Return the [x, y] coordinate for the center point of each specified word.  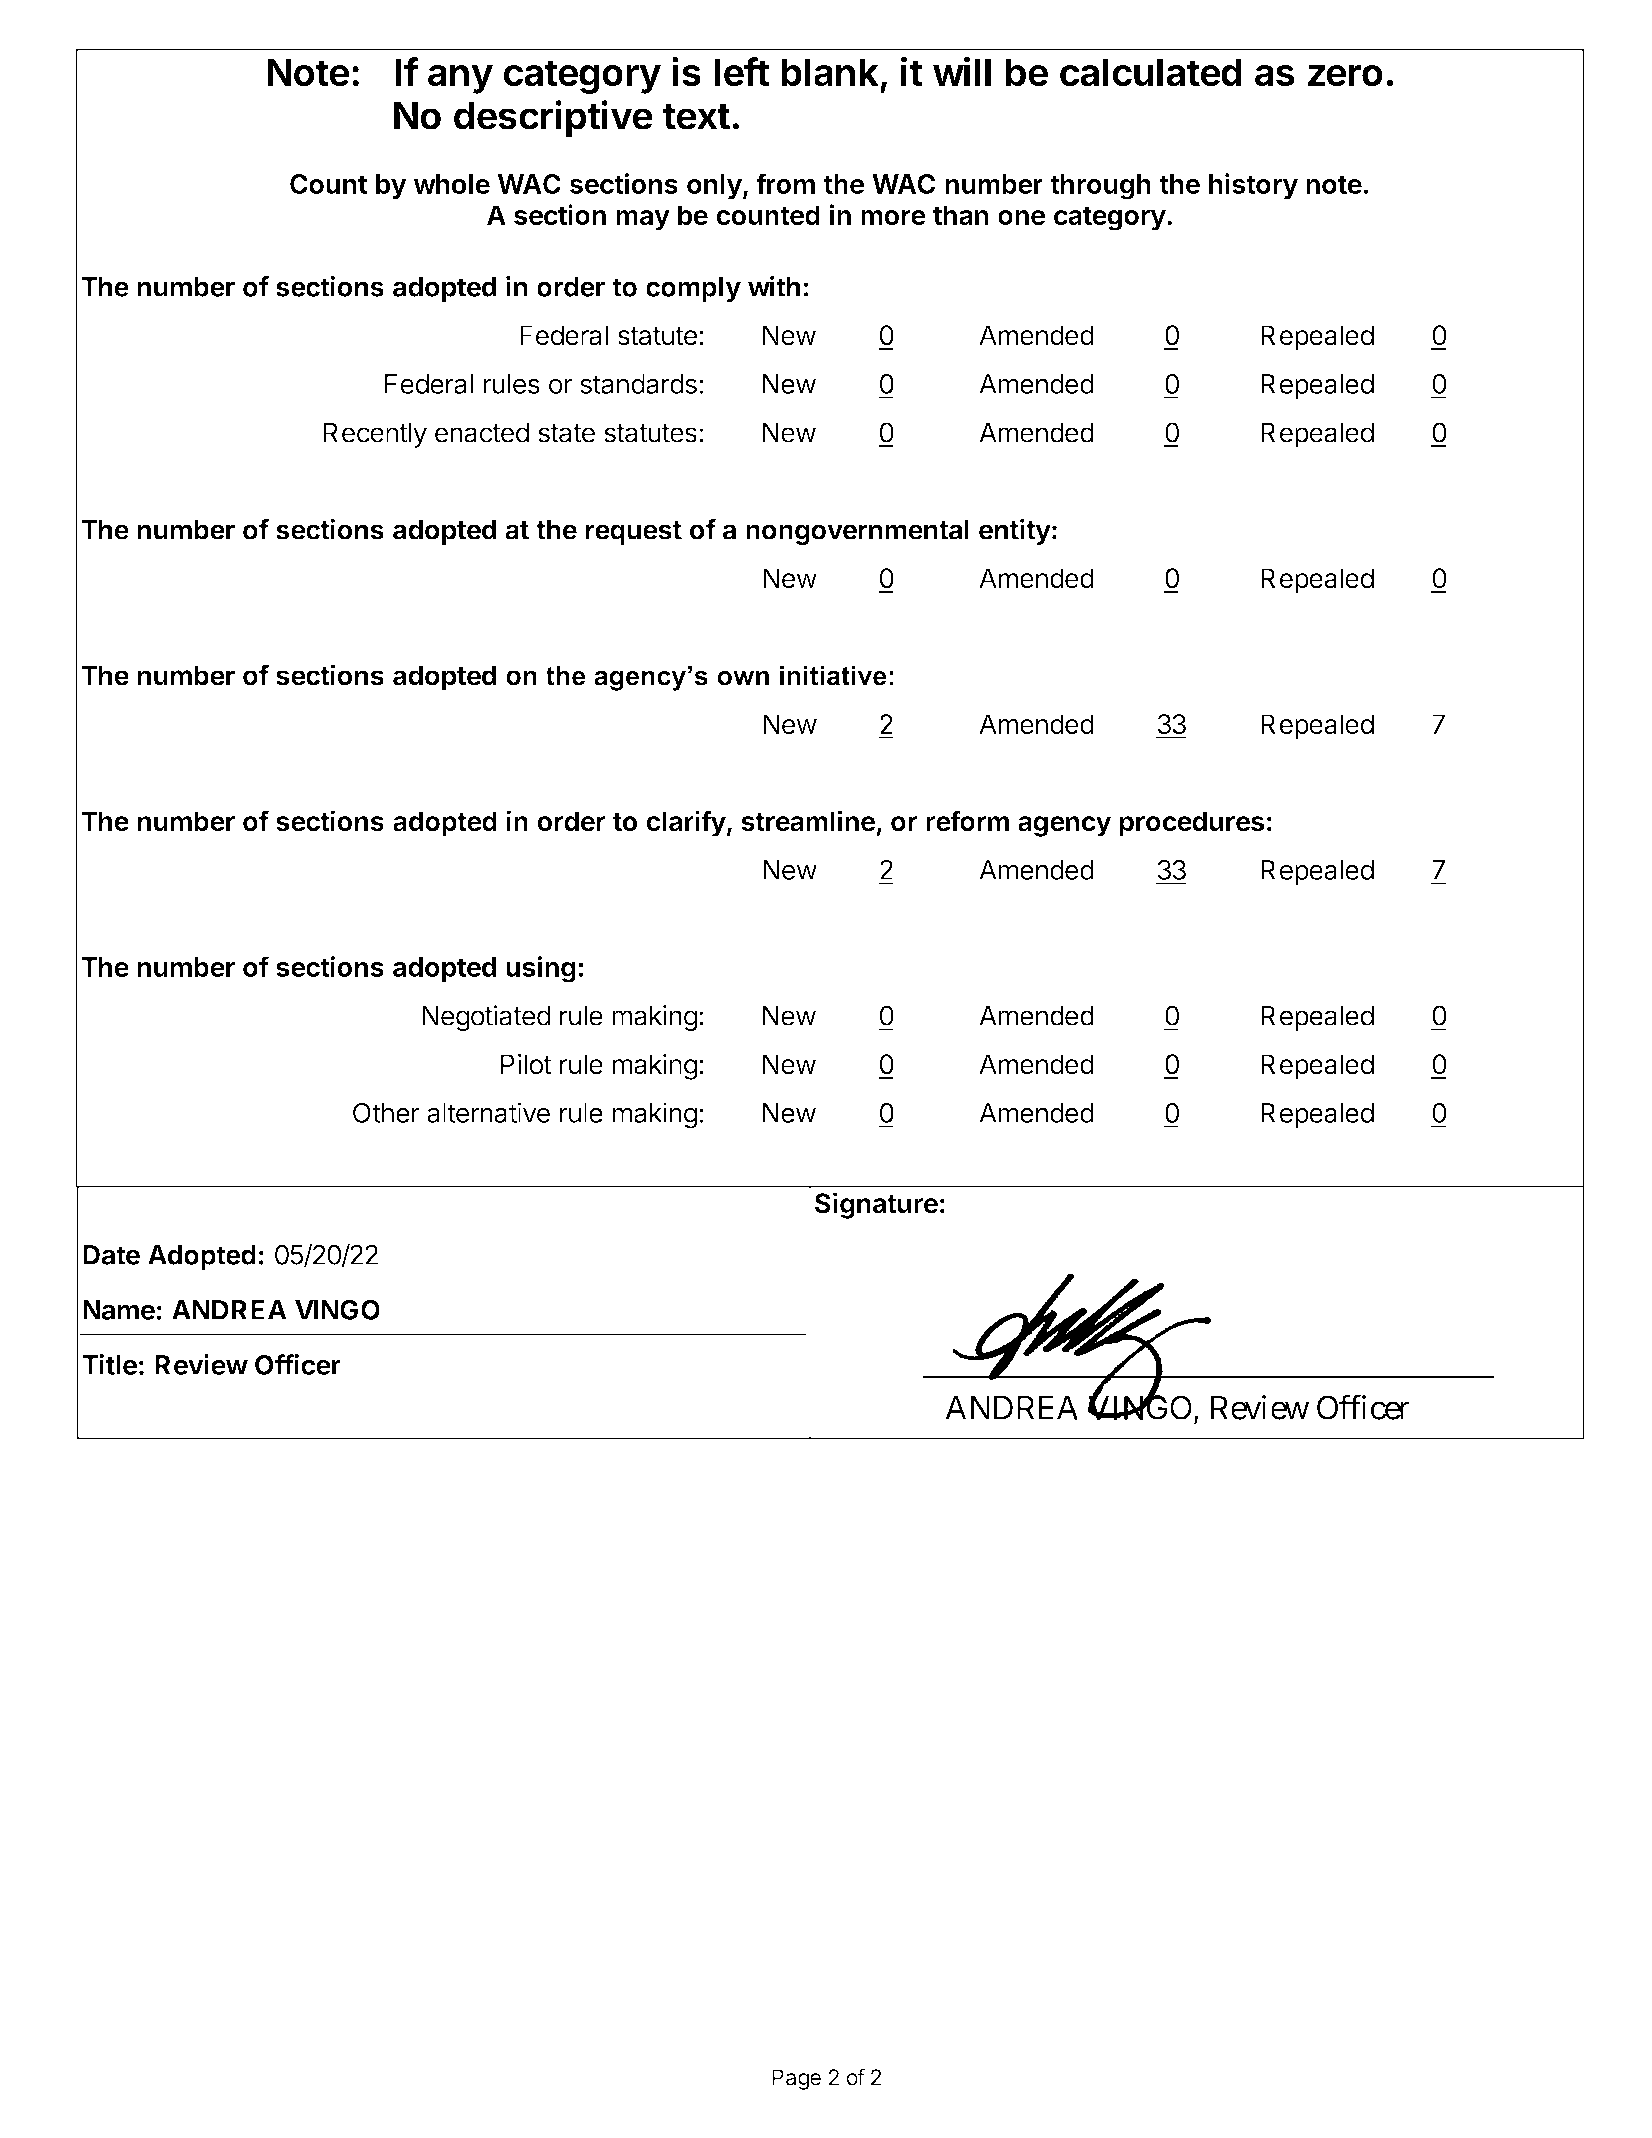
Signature [876, 1205]
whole [451, 184]
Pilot [526, 1064]
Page [796, 2079]
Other [386, 1113]
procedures [1192, 824]
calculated [1151, 72]
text [696, 116]
